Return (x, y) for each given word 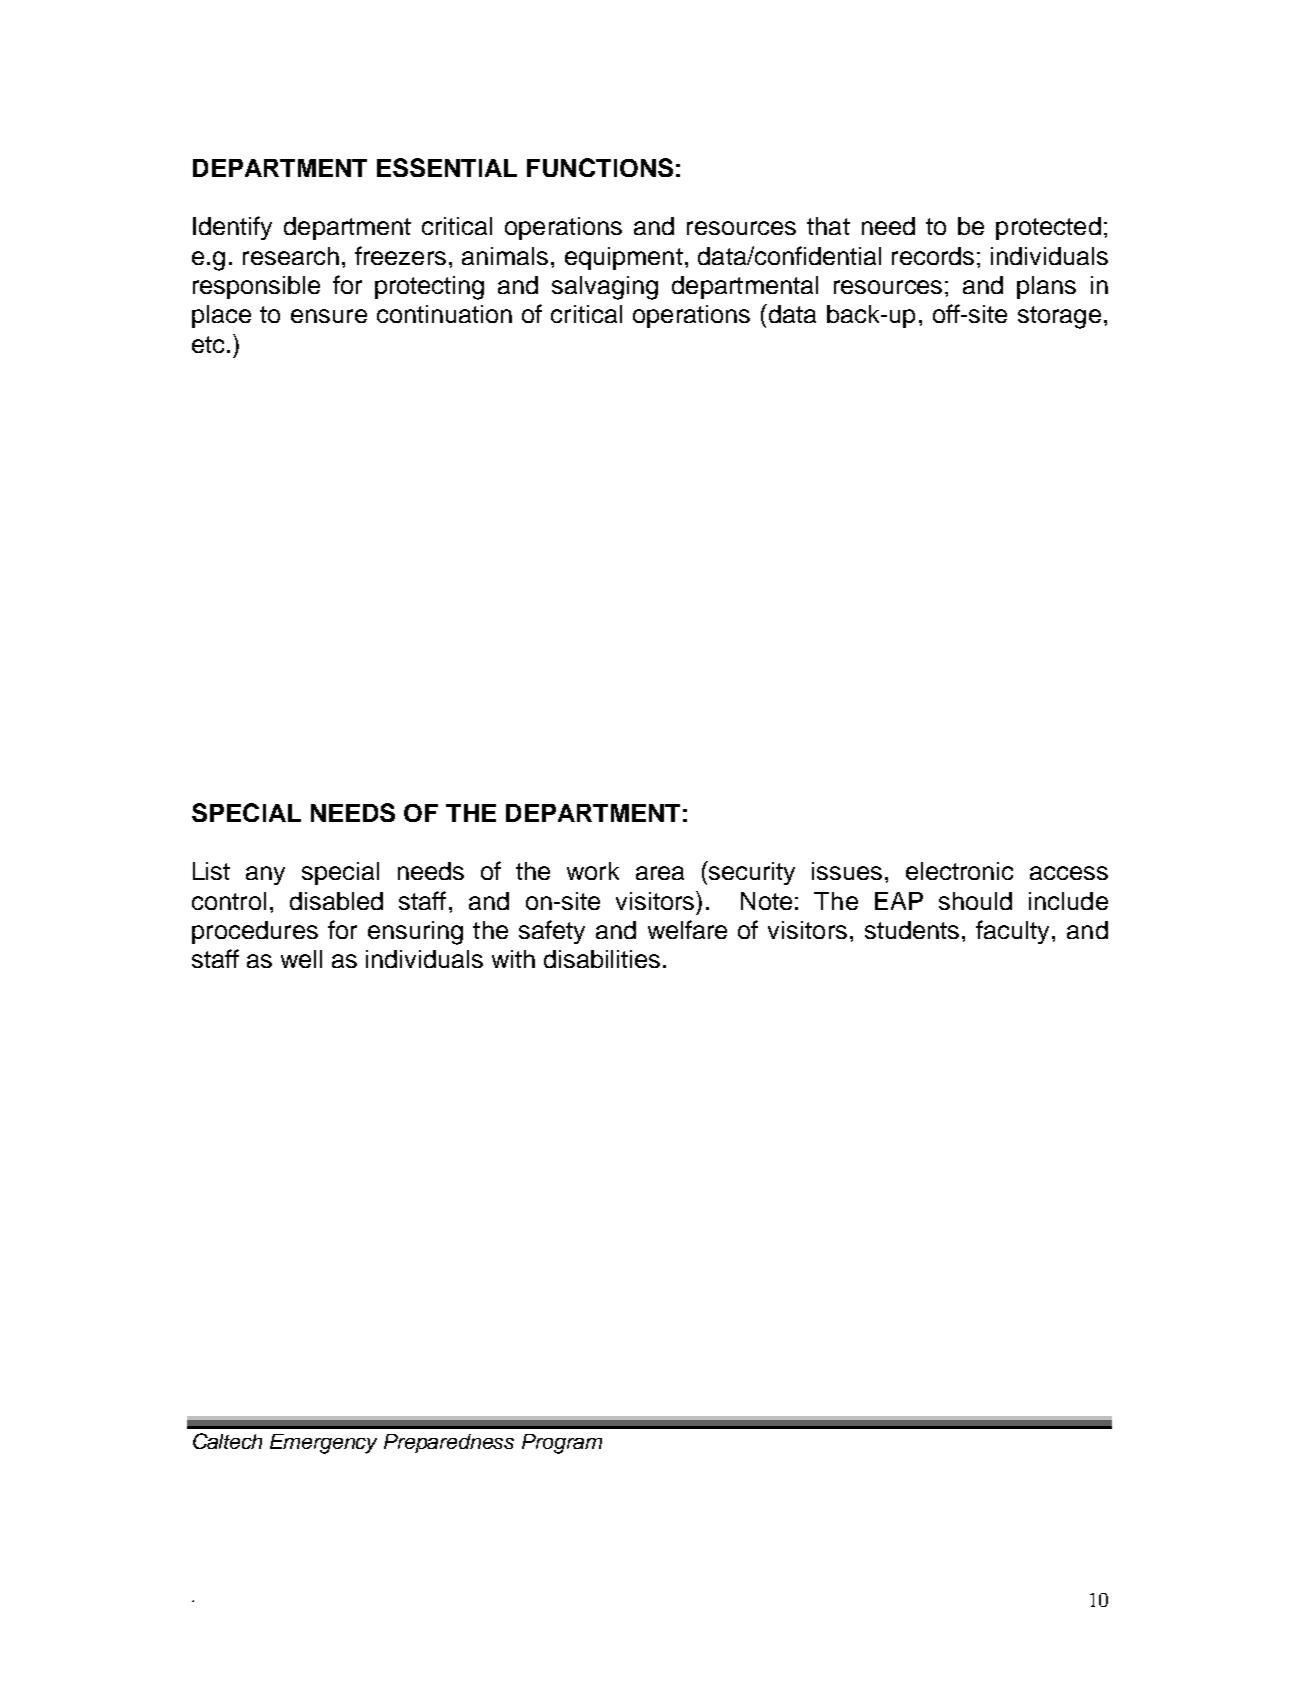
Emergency (323, 1444)
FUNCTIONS (600, 167)
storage (1059, 317)
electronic (959, 871)
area (660, 873)
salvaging (605, 288)
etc (208, 344)
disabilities (602, 959)
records (933, 256)
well (301, 959)
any (265, 875)
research (291, 256)
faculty (1012, 932)
